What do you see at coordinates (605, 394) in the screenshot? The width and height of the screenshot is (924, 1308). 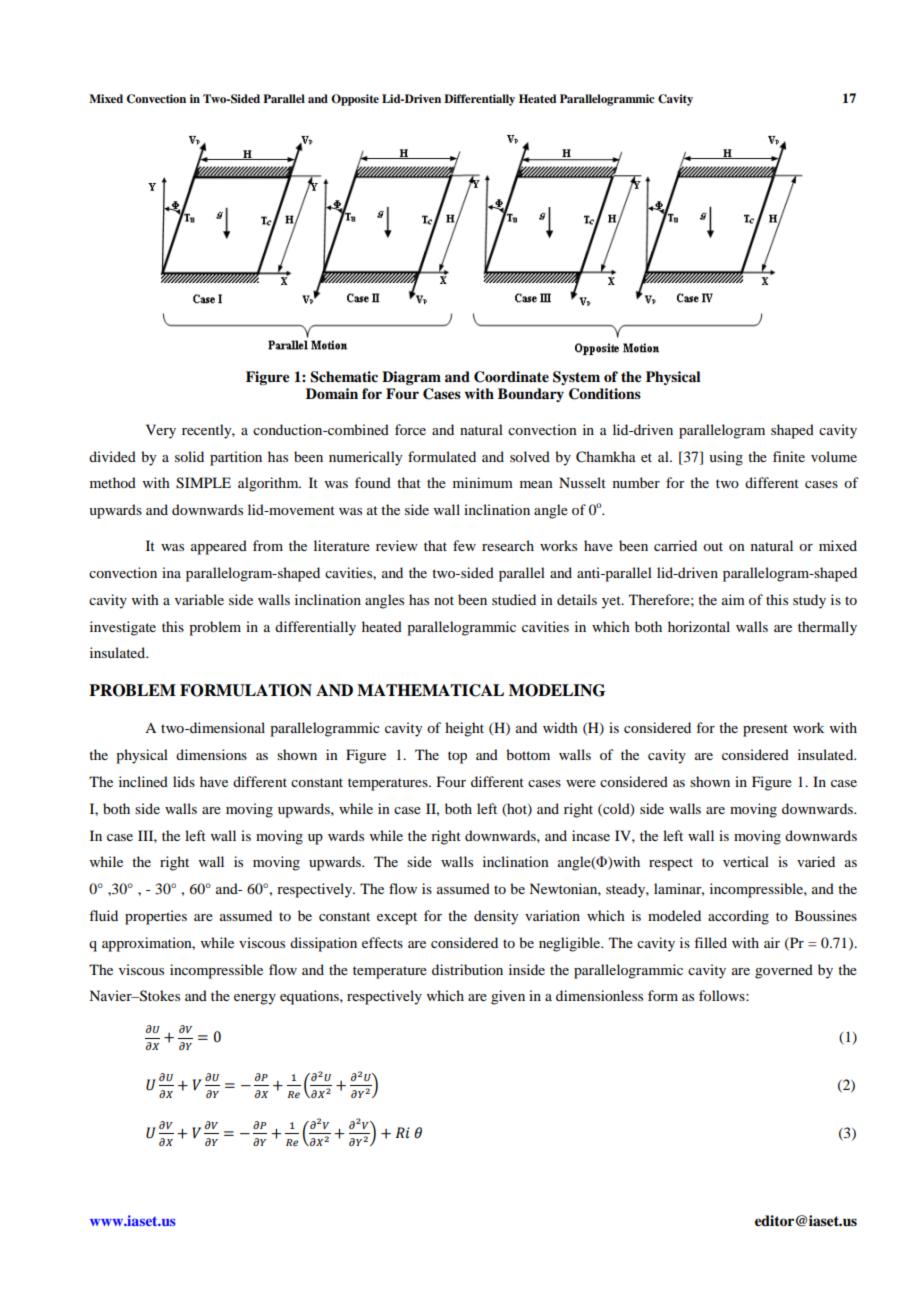 I see `Conditions` at bounding box center [605, 394].
